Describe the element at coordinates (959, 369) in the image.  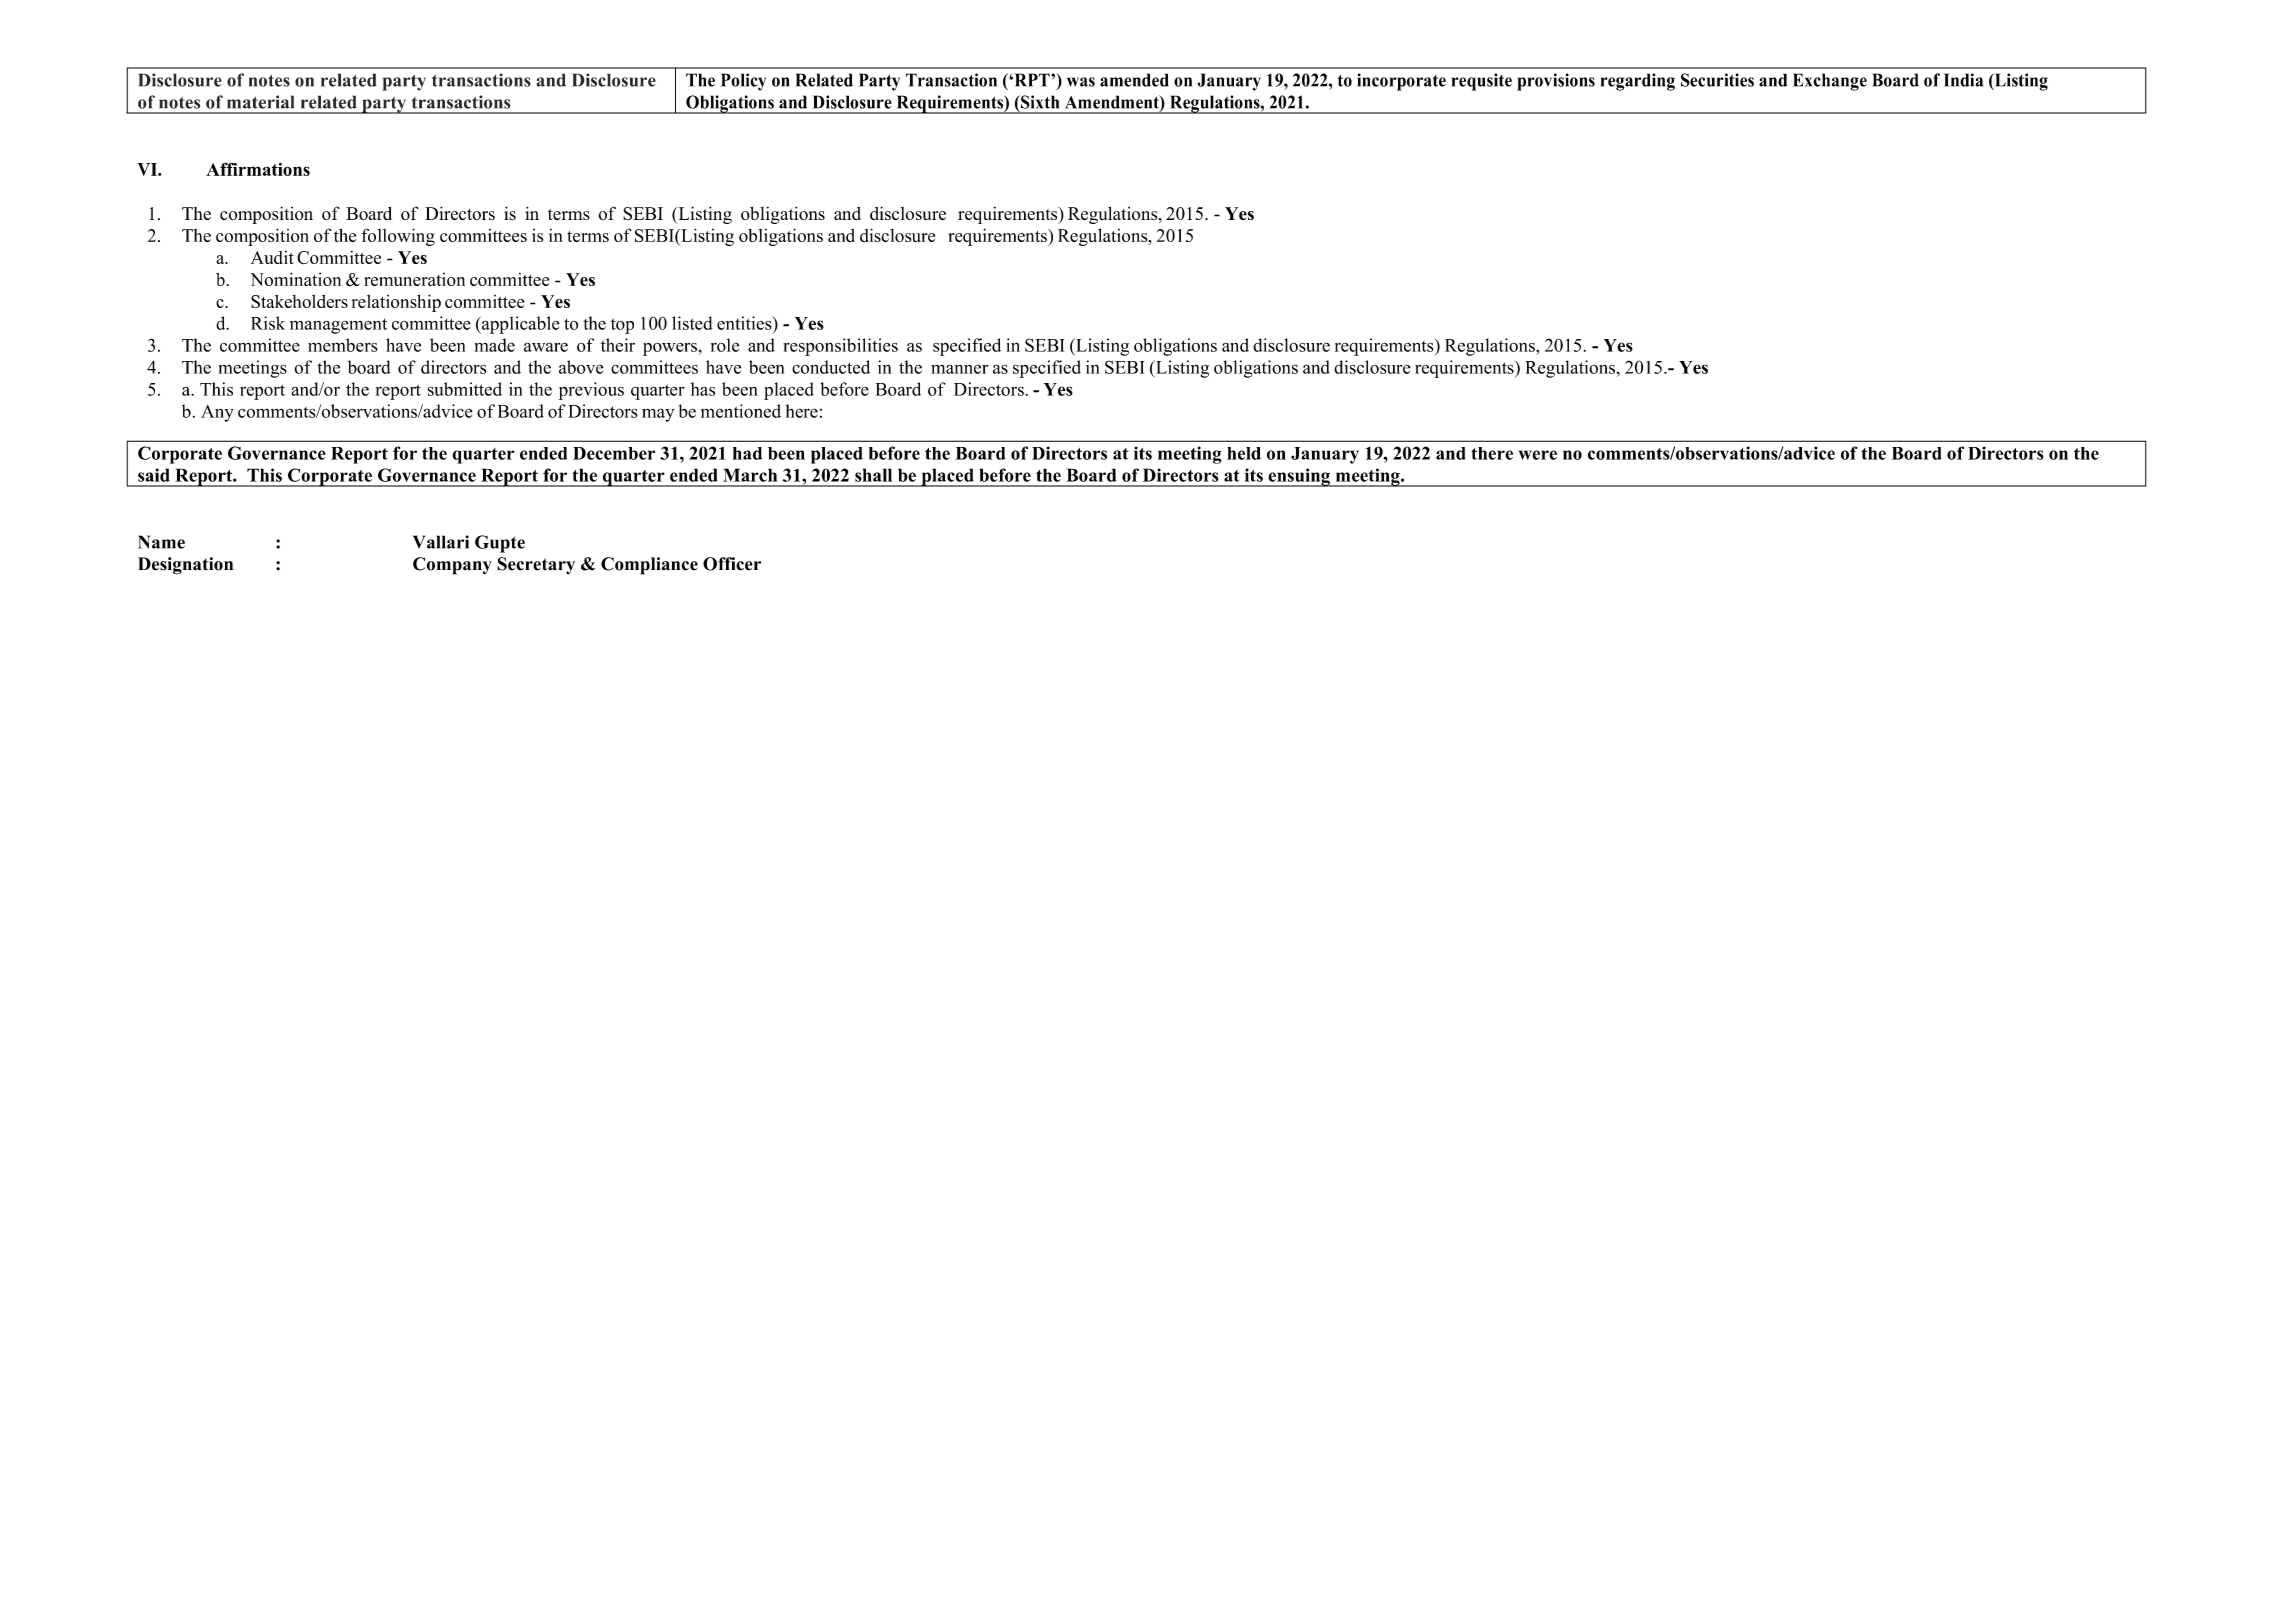
I see `manner` at that location.
